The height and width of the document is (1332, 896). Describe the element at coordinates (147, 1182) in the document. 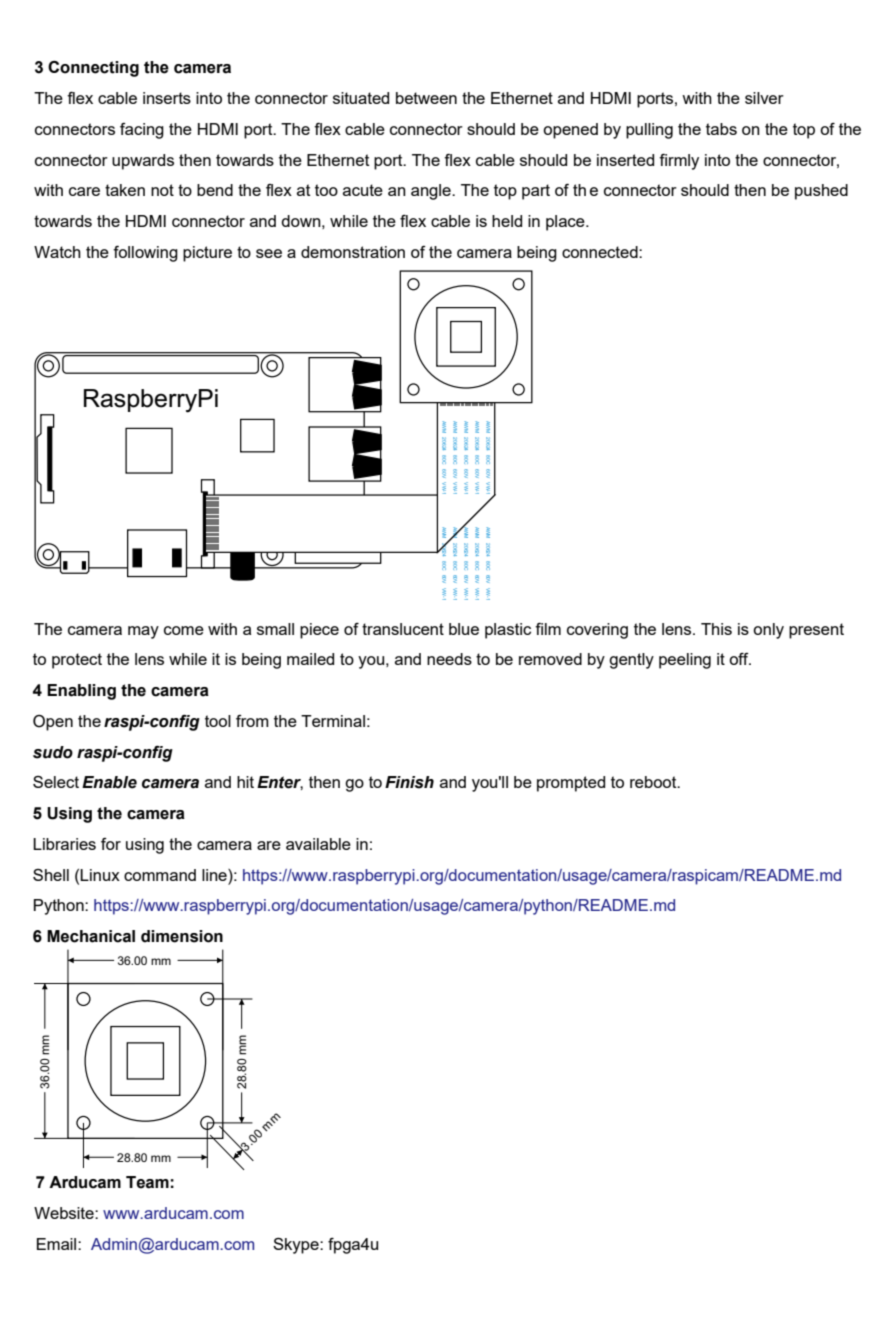

I see `Team` at that location.
